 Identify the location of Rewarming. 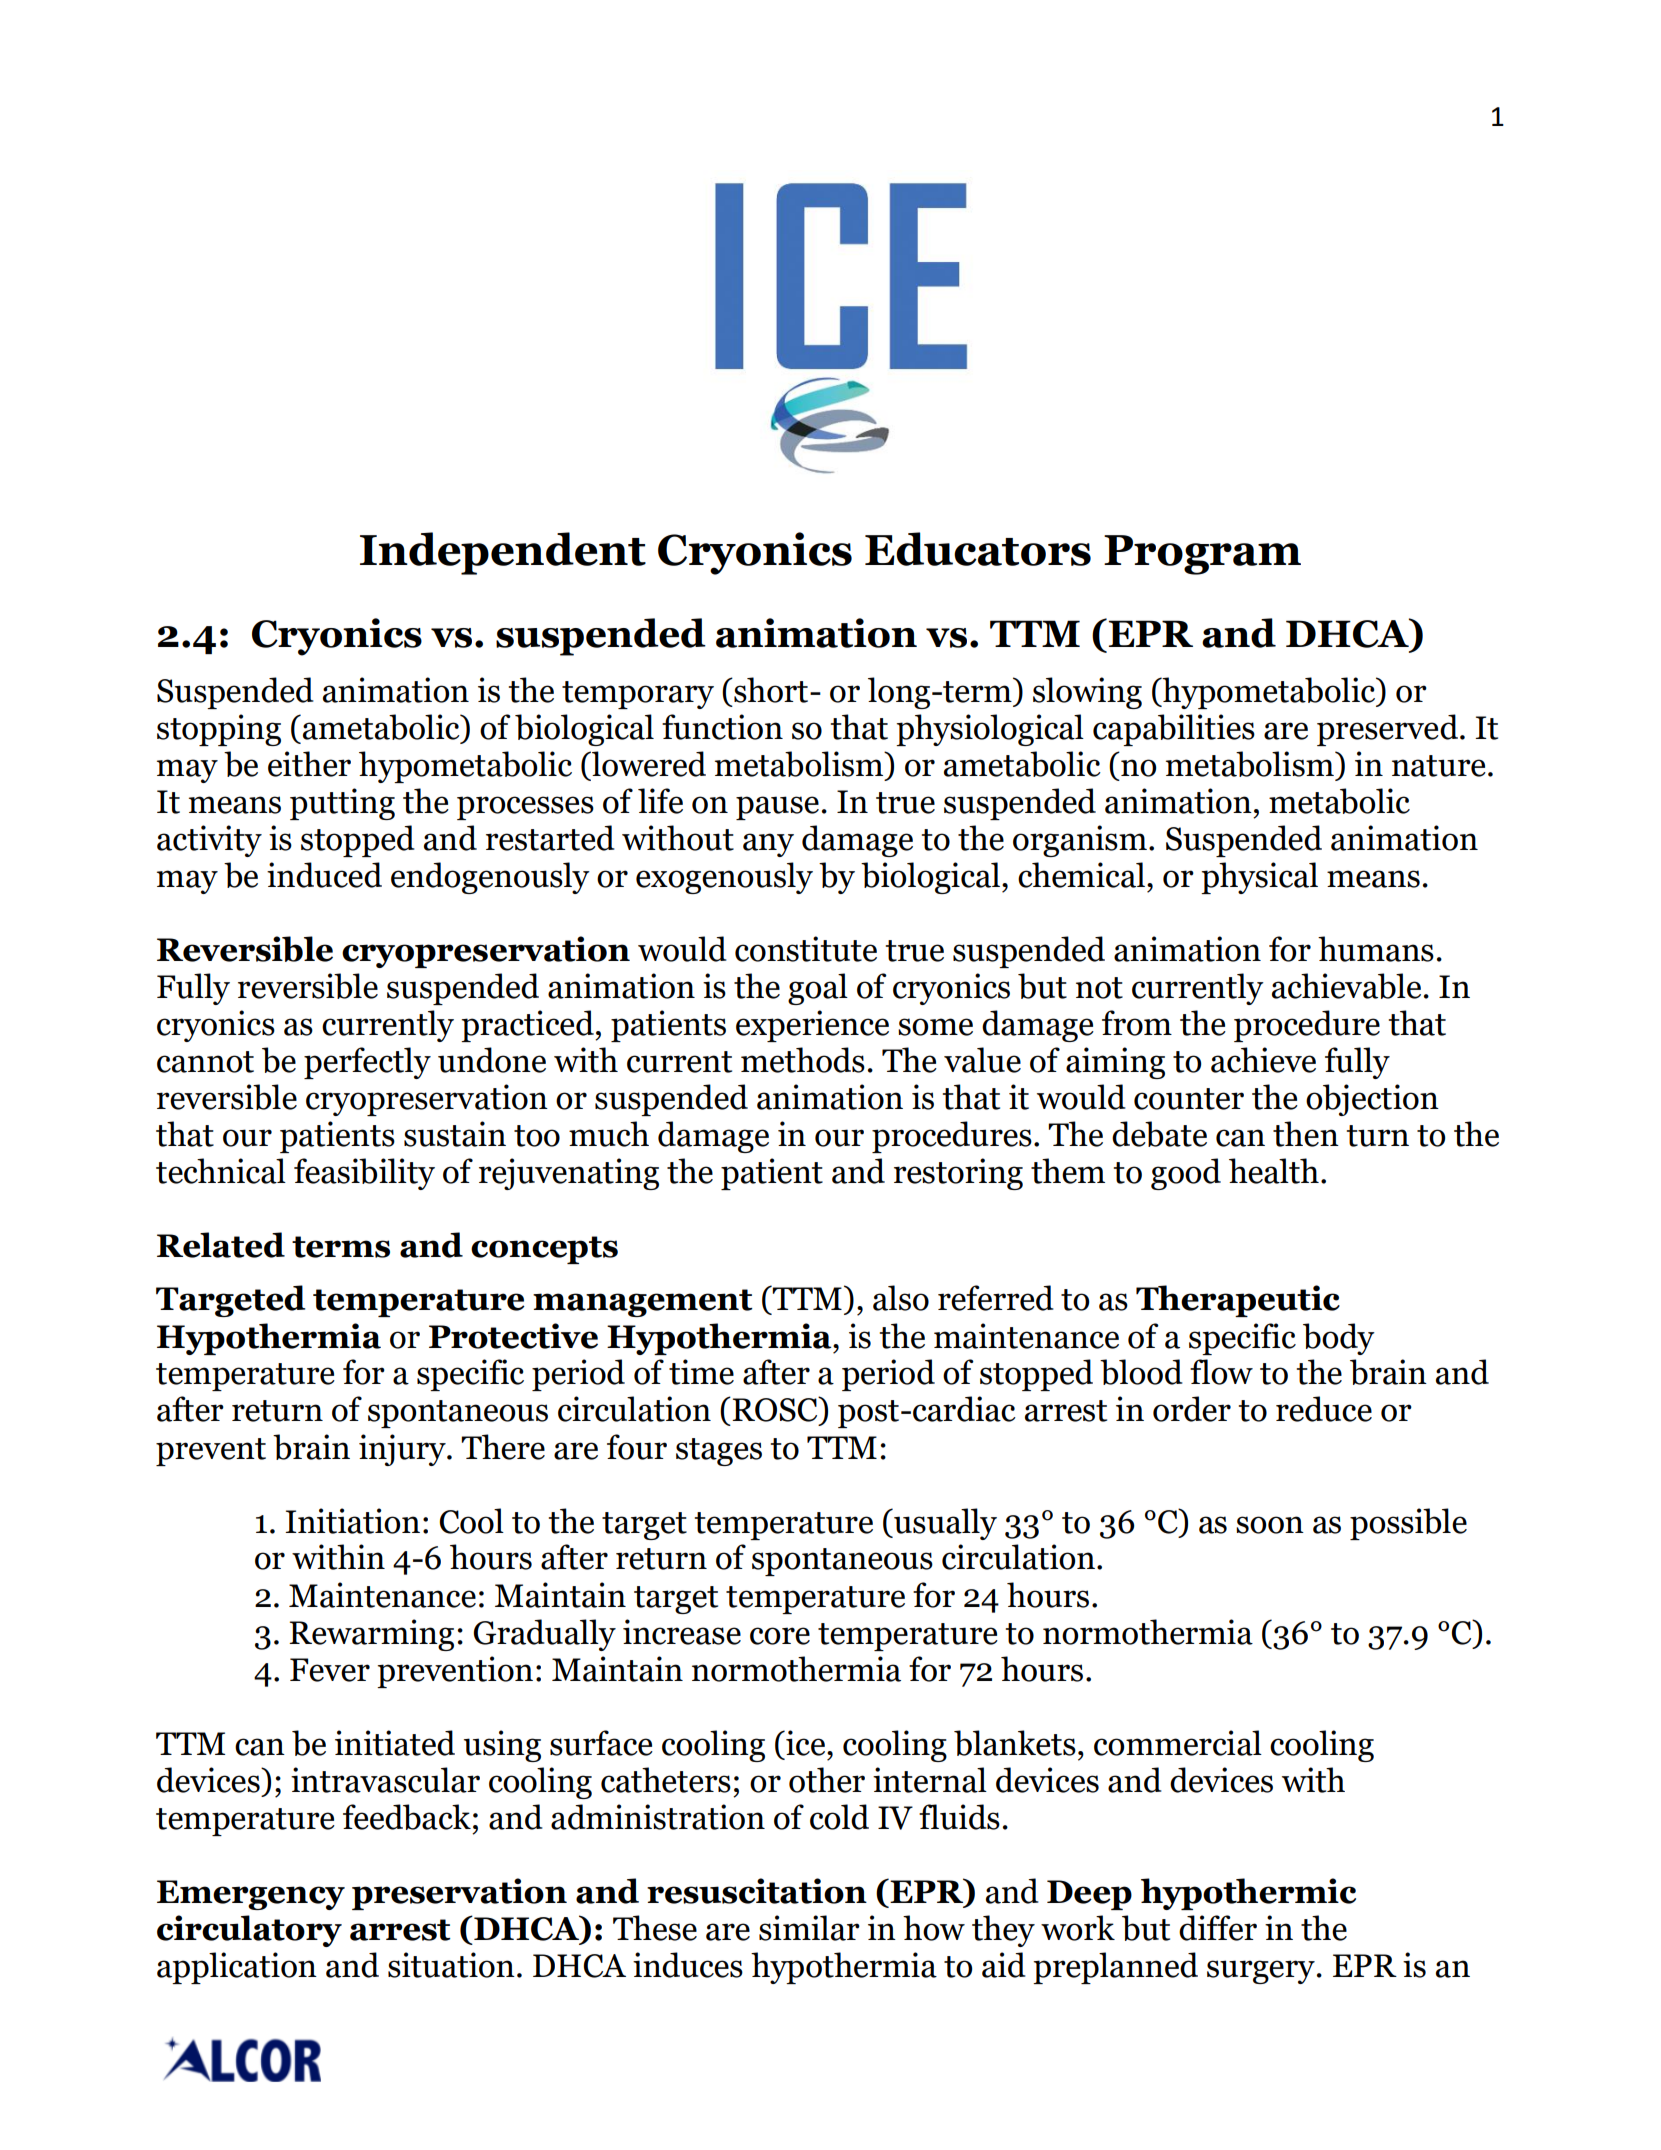
(371, 1635).
